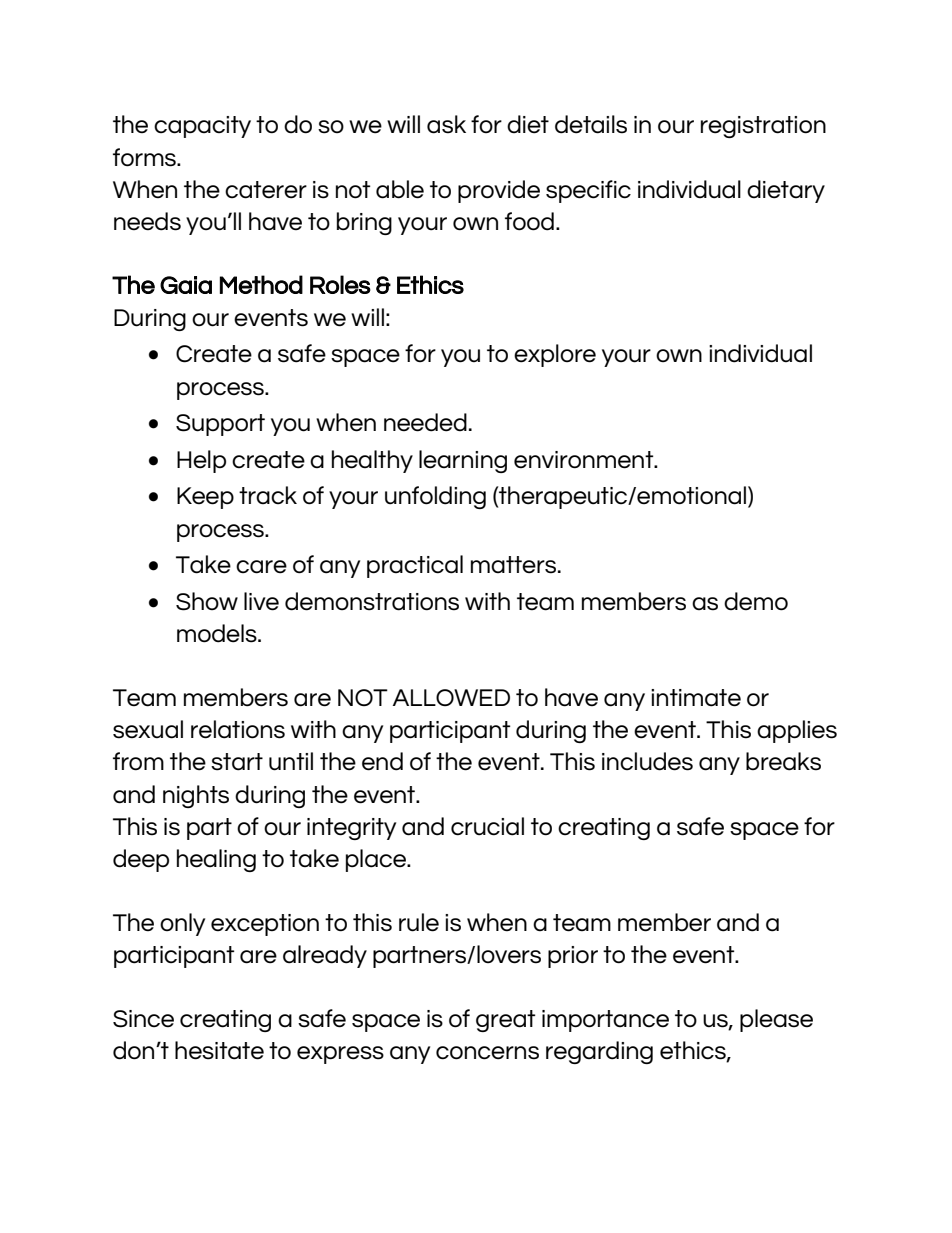 This screenshot has height=1233, width=952. I want to click on capacity, so click(202, 127).
